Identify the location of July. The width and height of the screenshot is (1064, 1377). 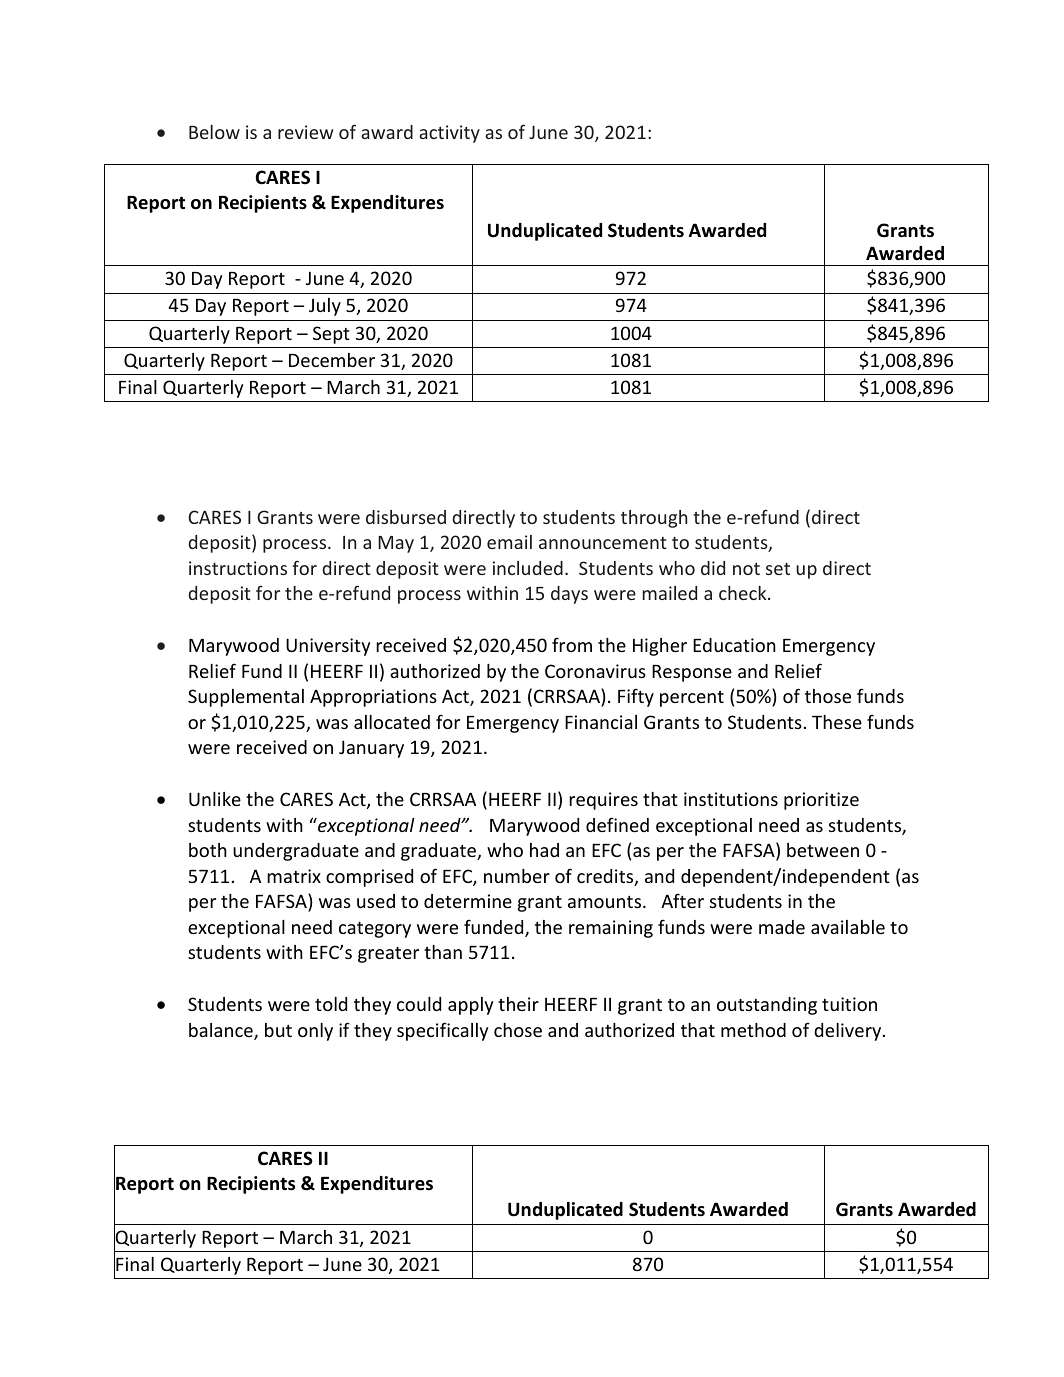
(325, 307).
